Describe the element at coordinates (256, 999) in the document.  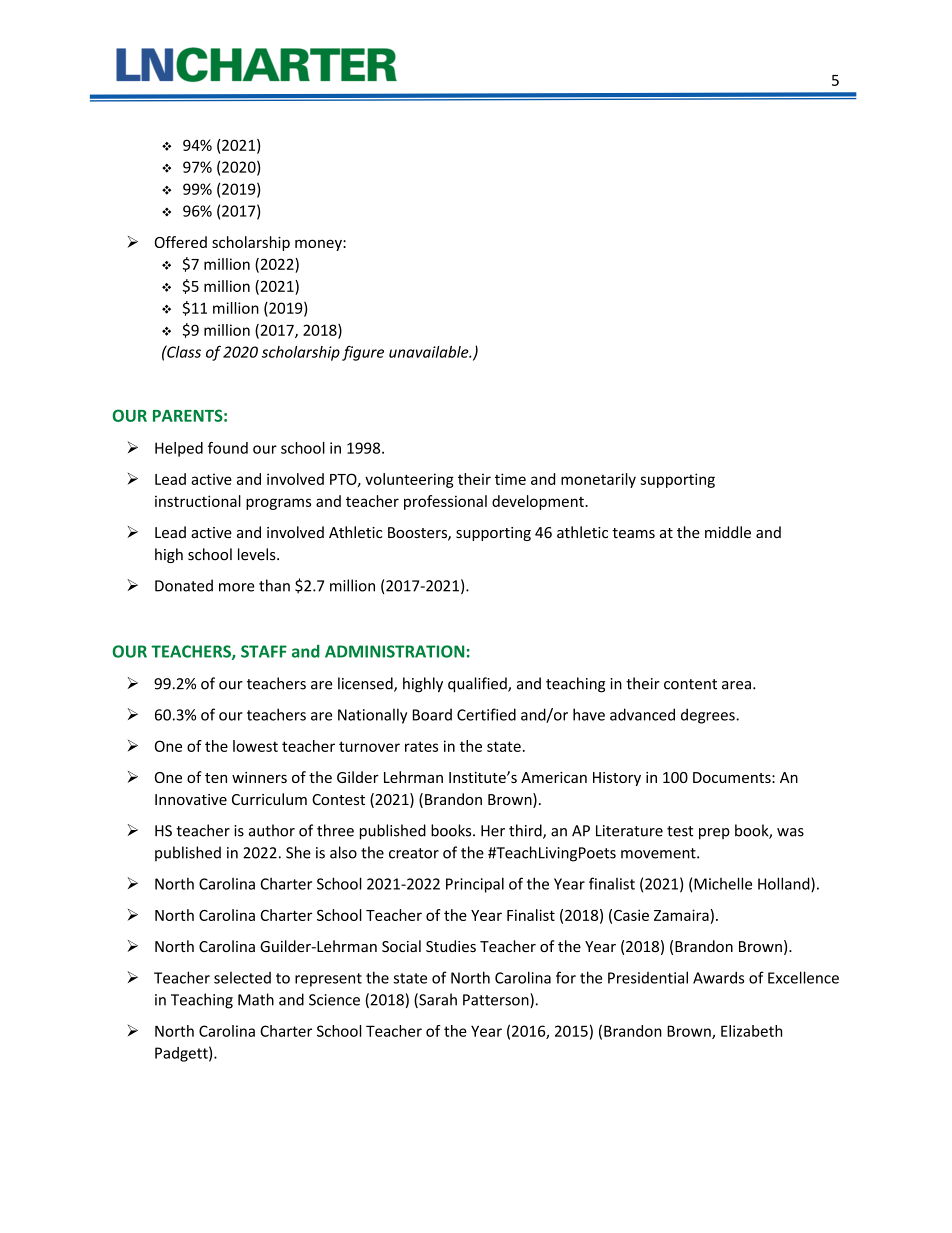
I see `Math` at that location.
